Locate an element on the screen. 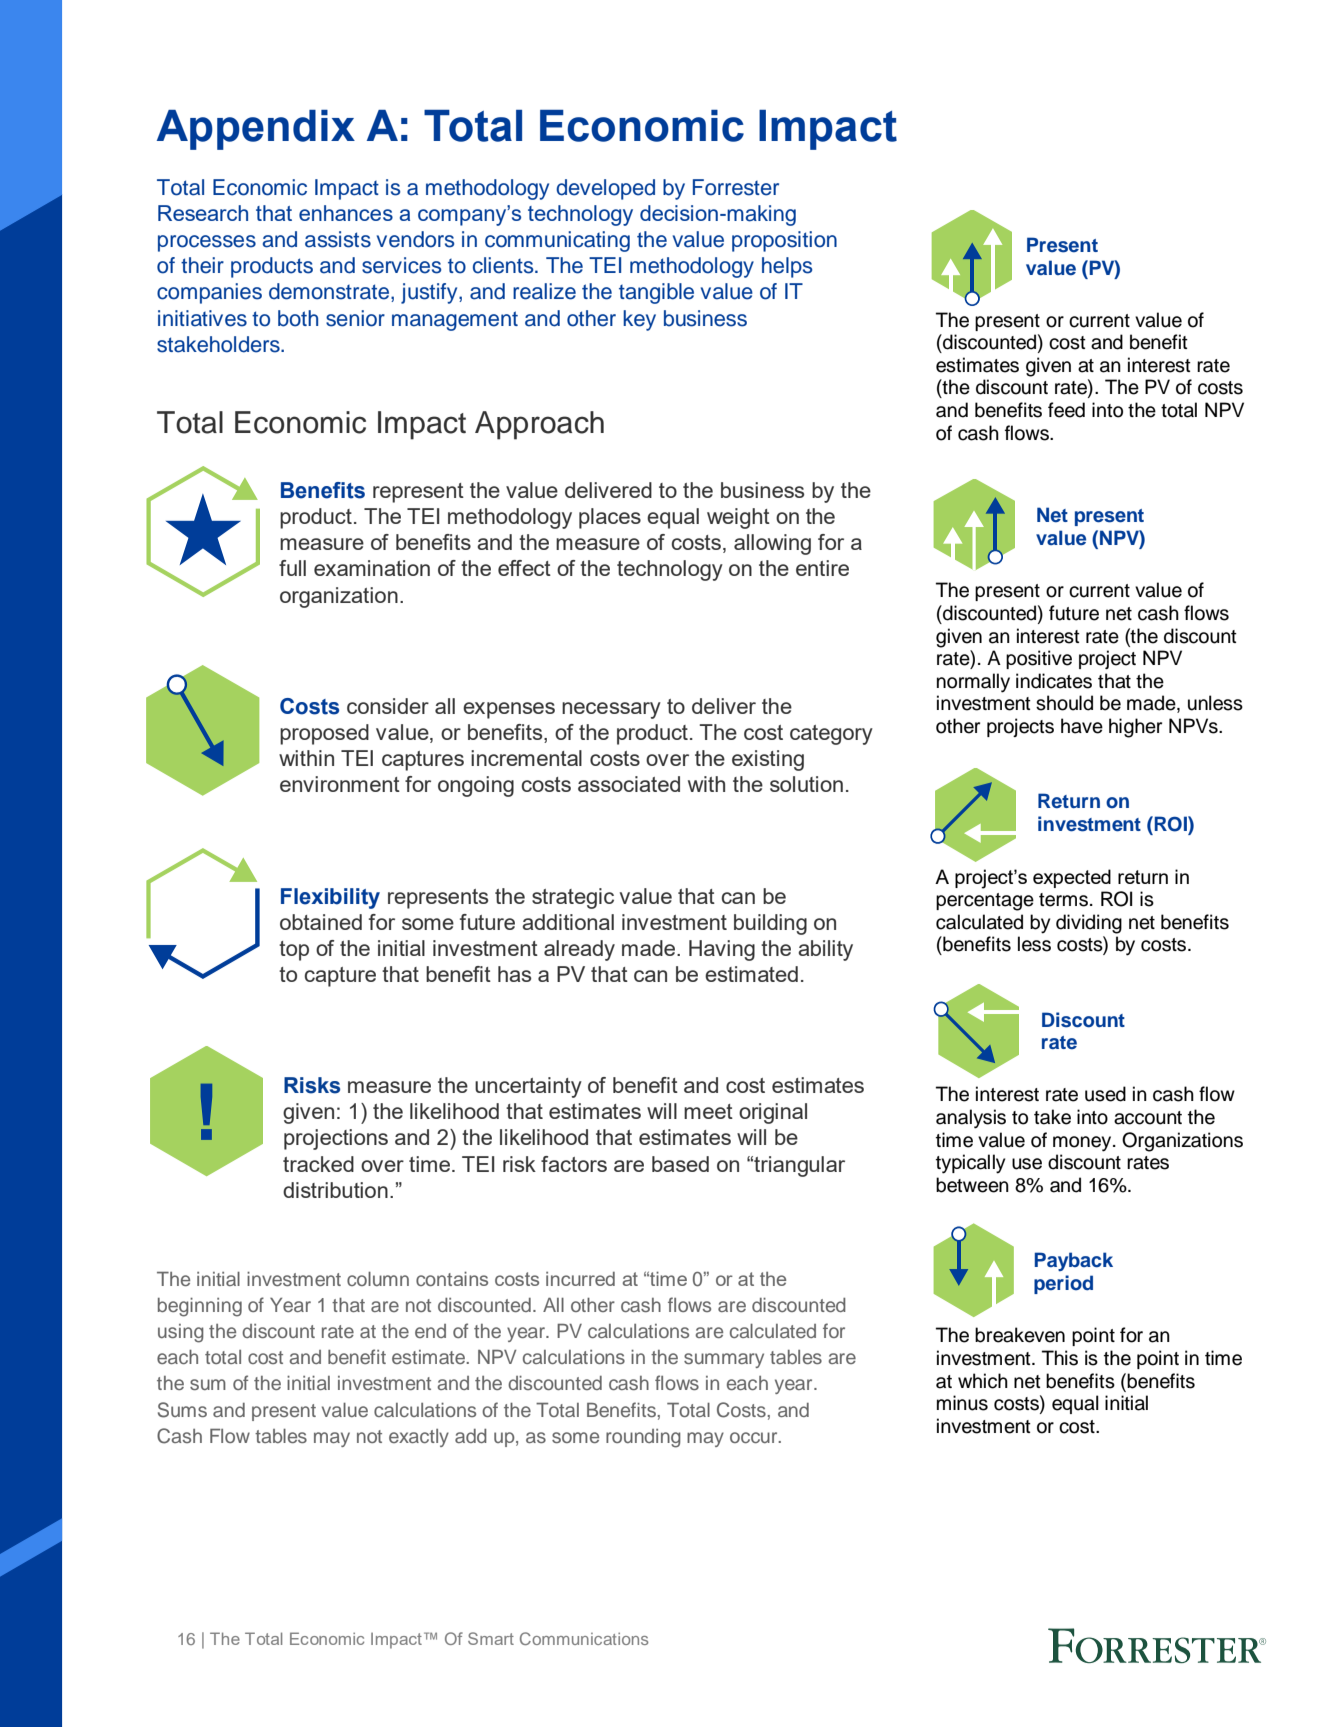  column is located at coordinates (378, 1279).
